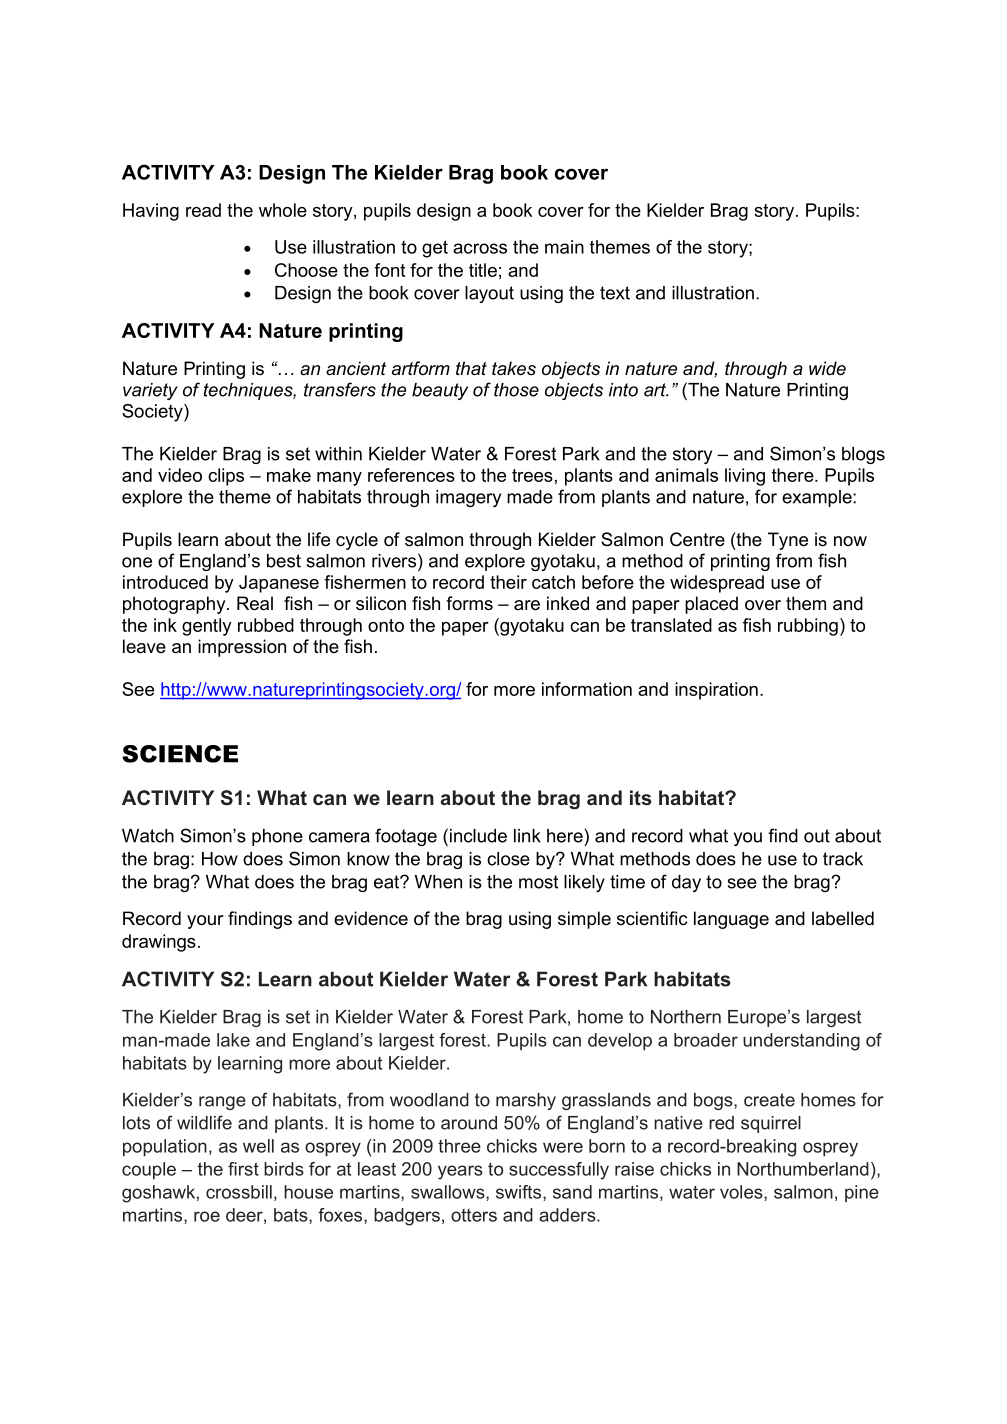 This document has height=1424, width=1007. Describe the element at coordinates (226, 477) in the document. I see `clips` at that location.
